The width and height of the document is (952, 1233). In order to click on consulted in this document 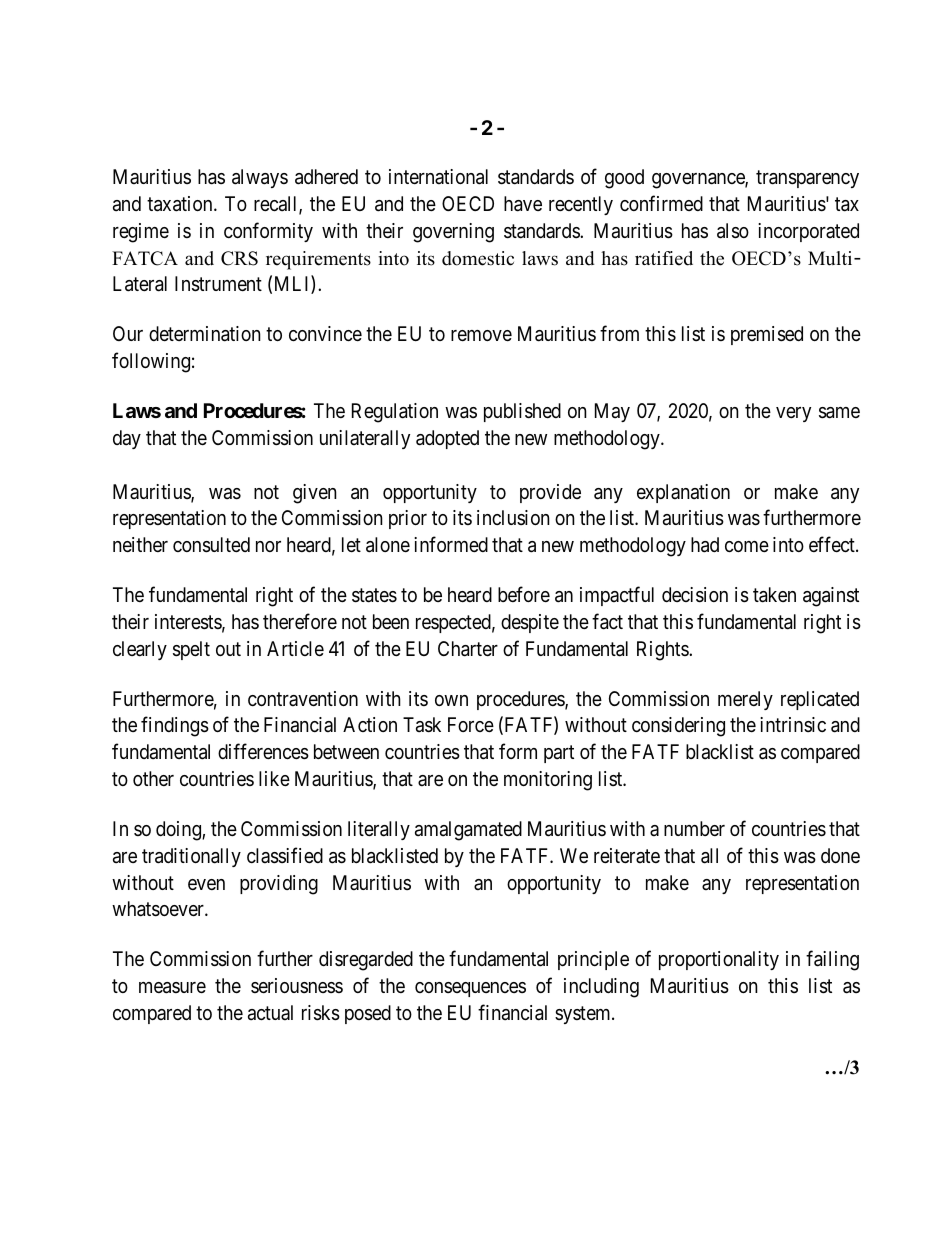, I will do `click(211, 545)`.
